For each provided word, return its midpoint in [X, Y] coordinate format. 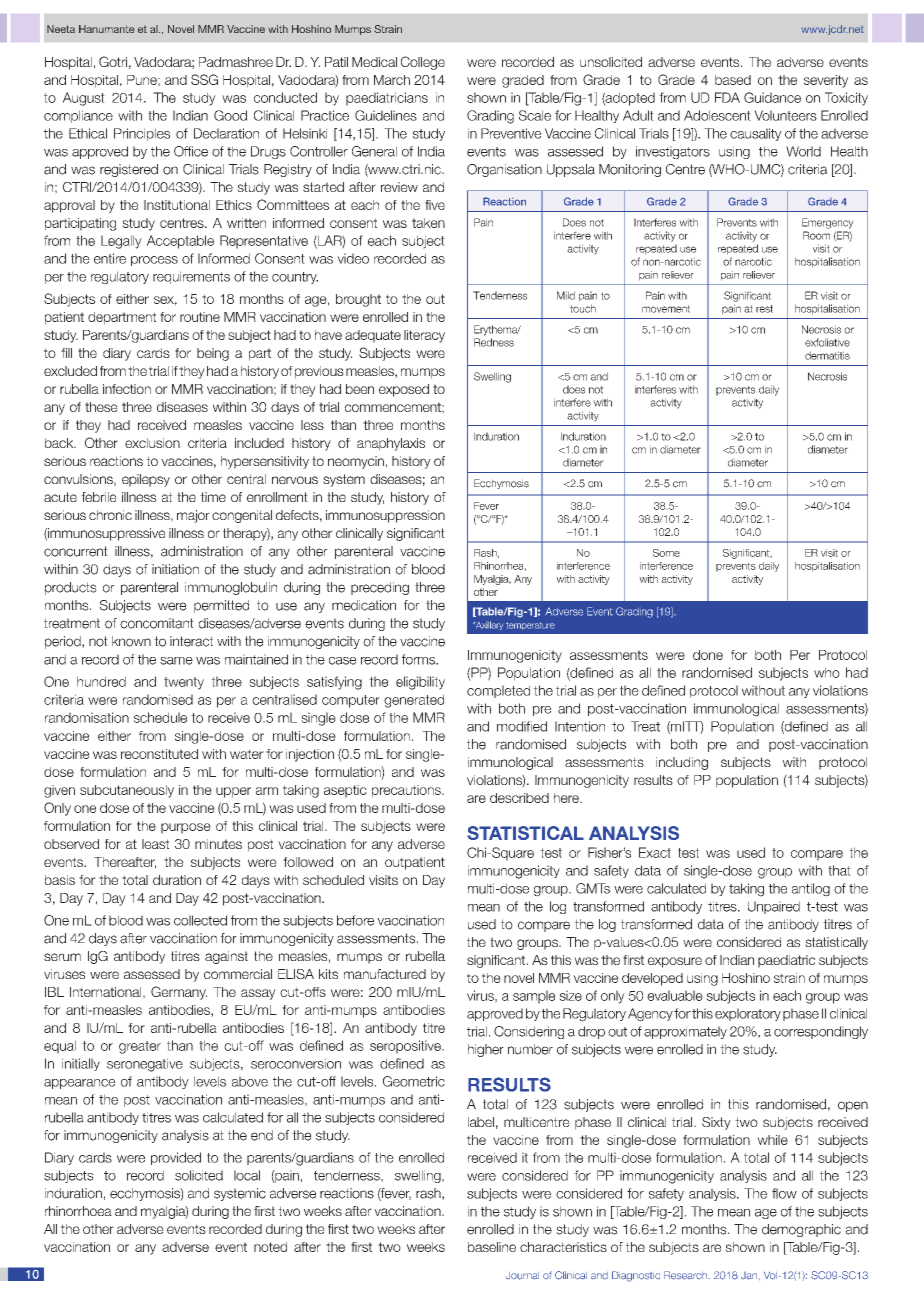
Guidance [772, 97]
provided [176, 1158]
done [708, 655]
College [423, 63]
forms [420, 659]
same [176, 661]
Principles [142, 134]
